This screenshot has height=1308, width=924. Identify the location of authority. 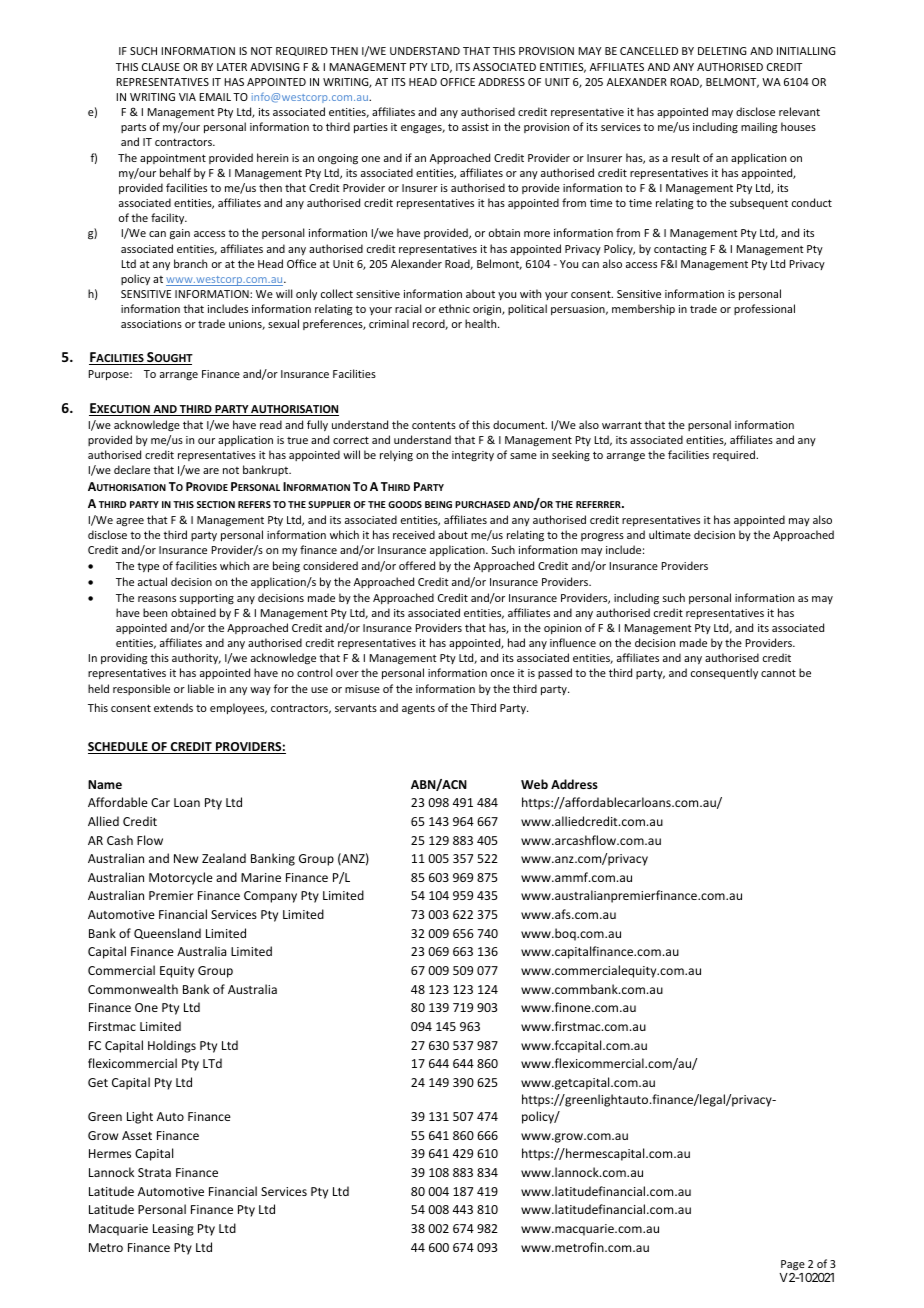
(196, 658).
